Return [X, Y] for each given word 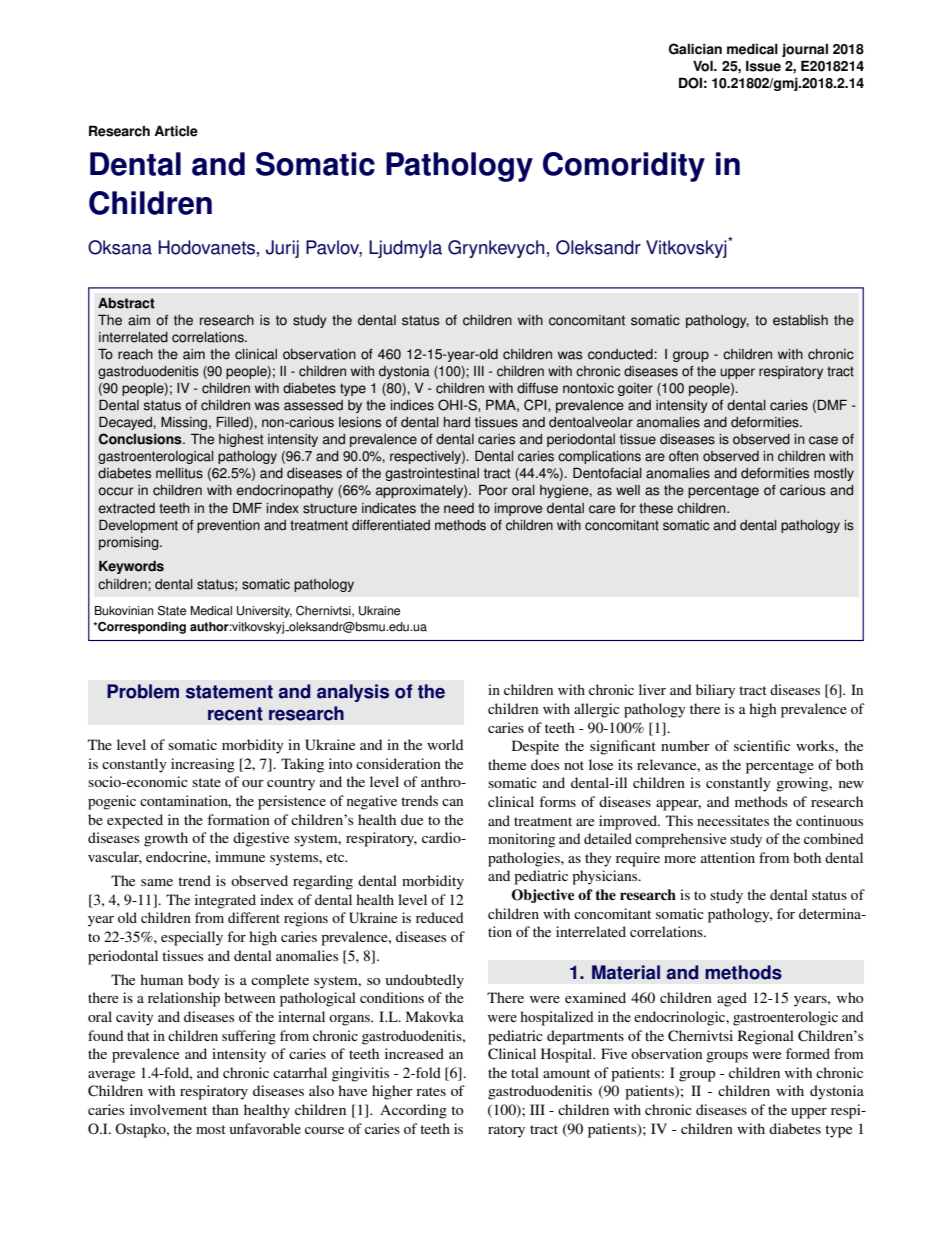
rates [431, 1091]
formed [808, 1053]
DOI [690, 83]
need [459, 508]
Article [176, 131]
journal [805, 50]
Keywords [131, 567]
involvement [168, 1109]
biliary [715, 691]
